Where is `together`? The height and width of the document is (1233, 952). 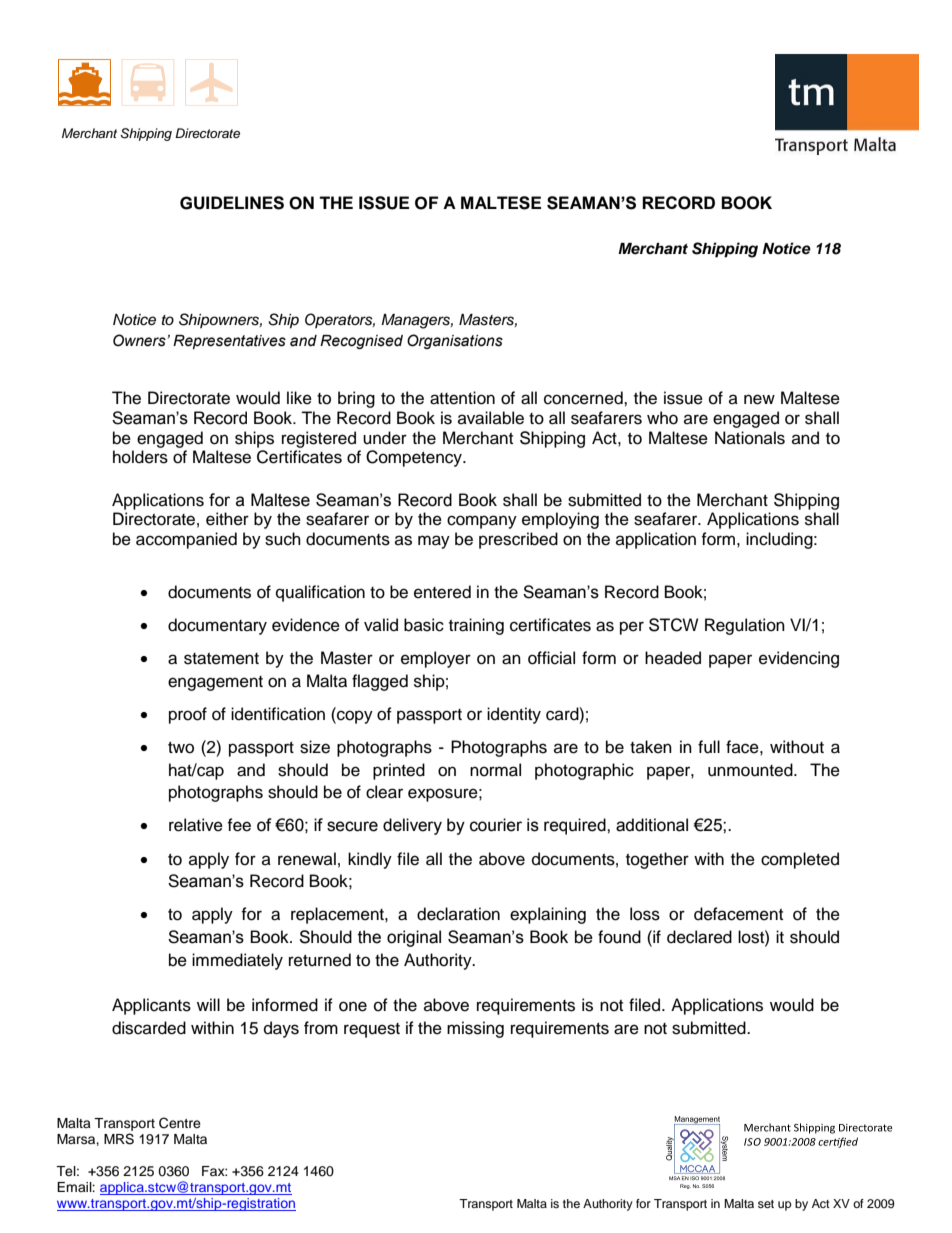
together is located at coordinates (657, 860).
